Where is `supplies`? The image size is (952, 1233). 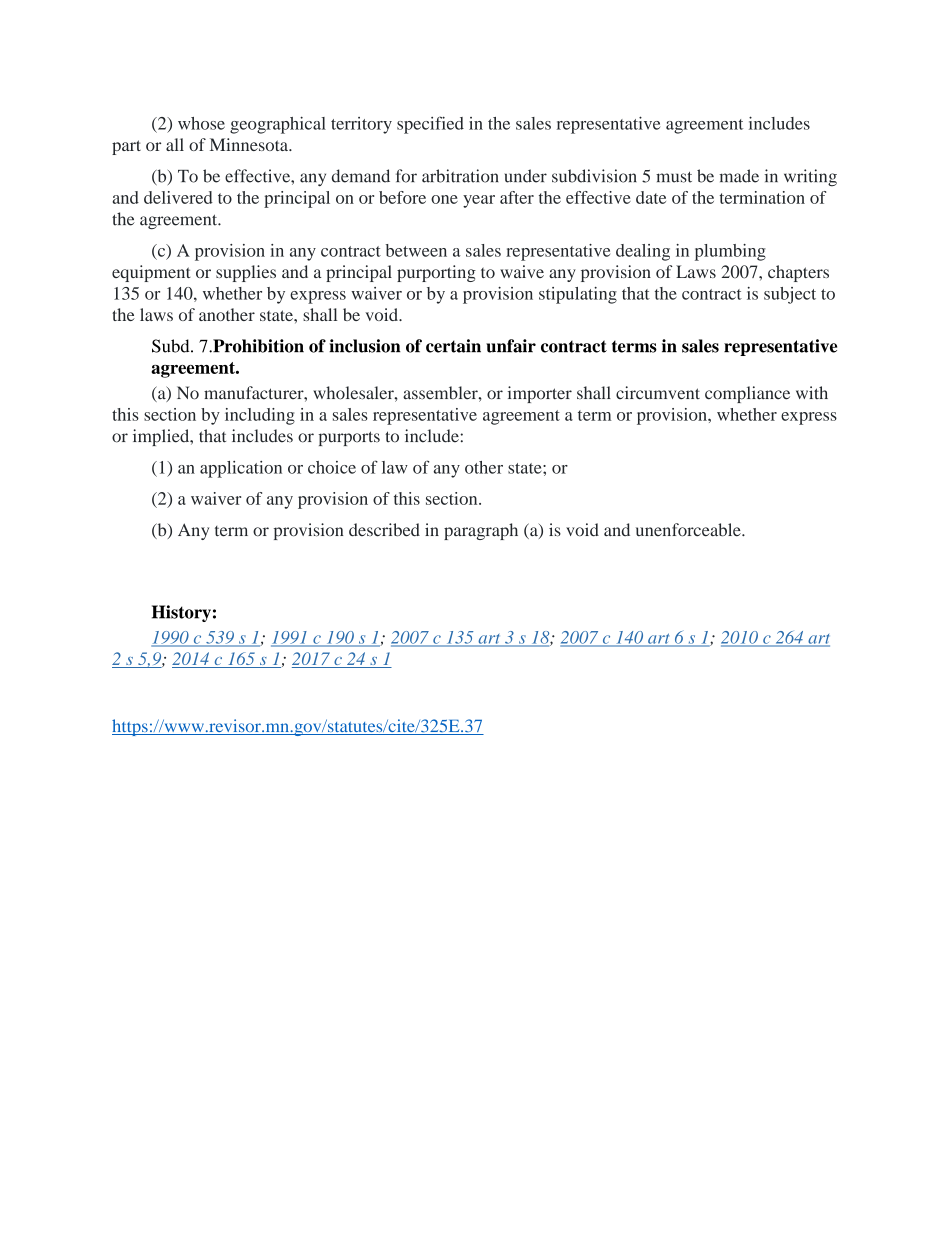
supplies is located at coordinates (246, 273).
